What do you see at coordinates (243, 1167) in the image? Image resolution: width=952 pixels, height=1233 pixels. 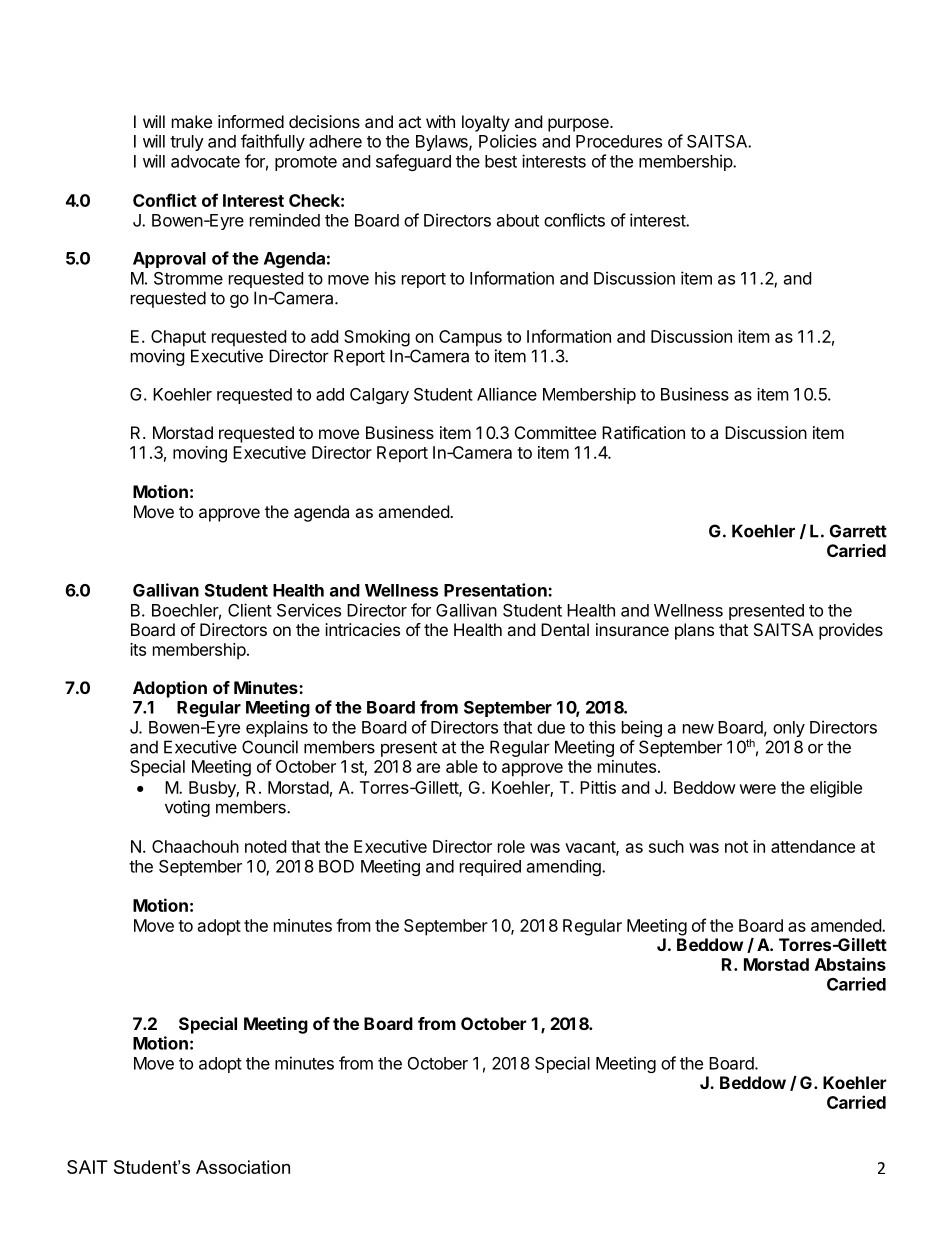 I see `Association` at bounding box center [243, 1167].
